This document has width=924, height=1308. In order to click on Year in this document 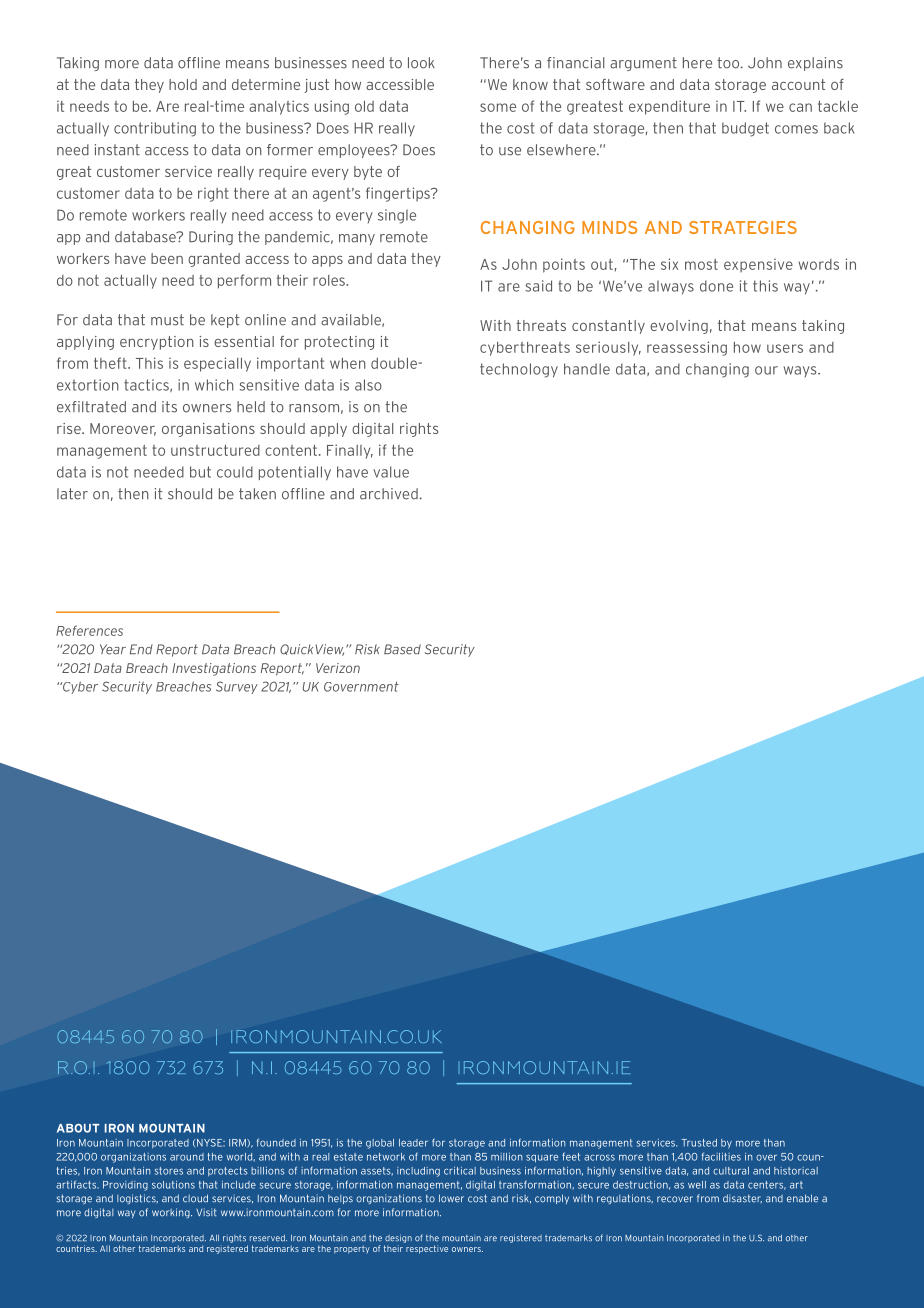, I will do `click(113, 649)`.
